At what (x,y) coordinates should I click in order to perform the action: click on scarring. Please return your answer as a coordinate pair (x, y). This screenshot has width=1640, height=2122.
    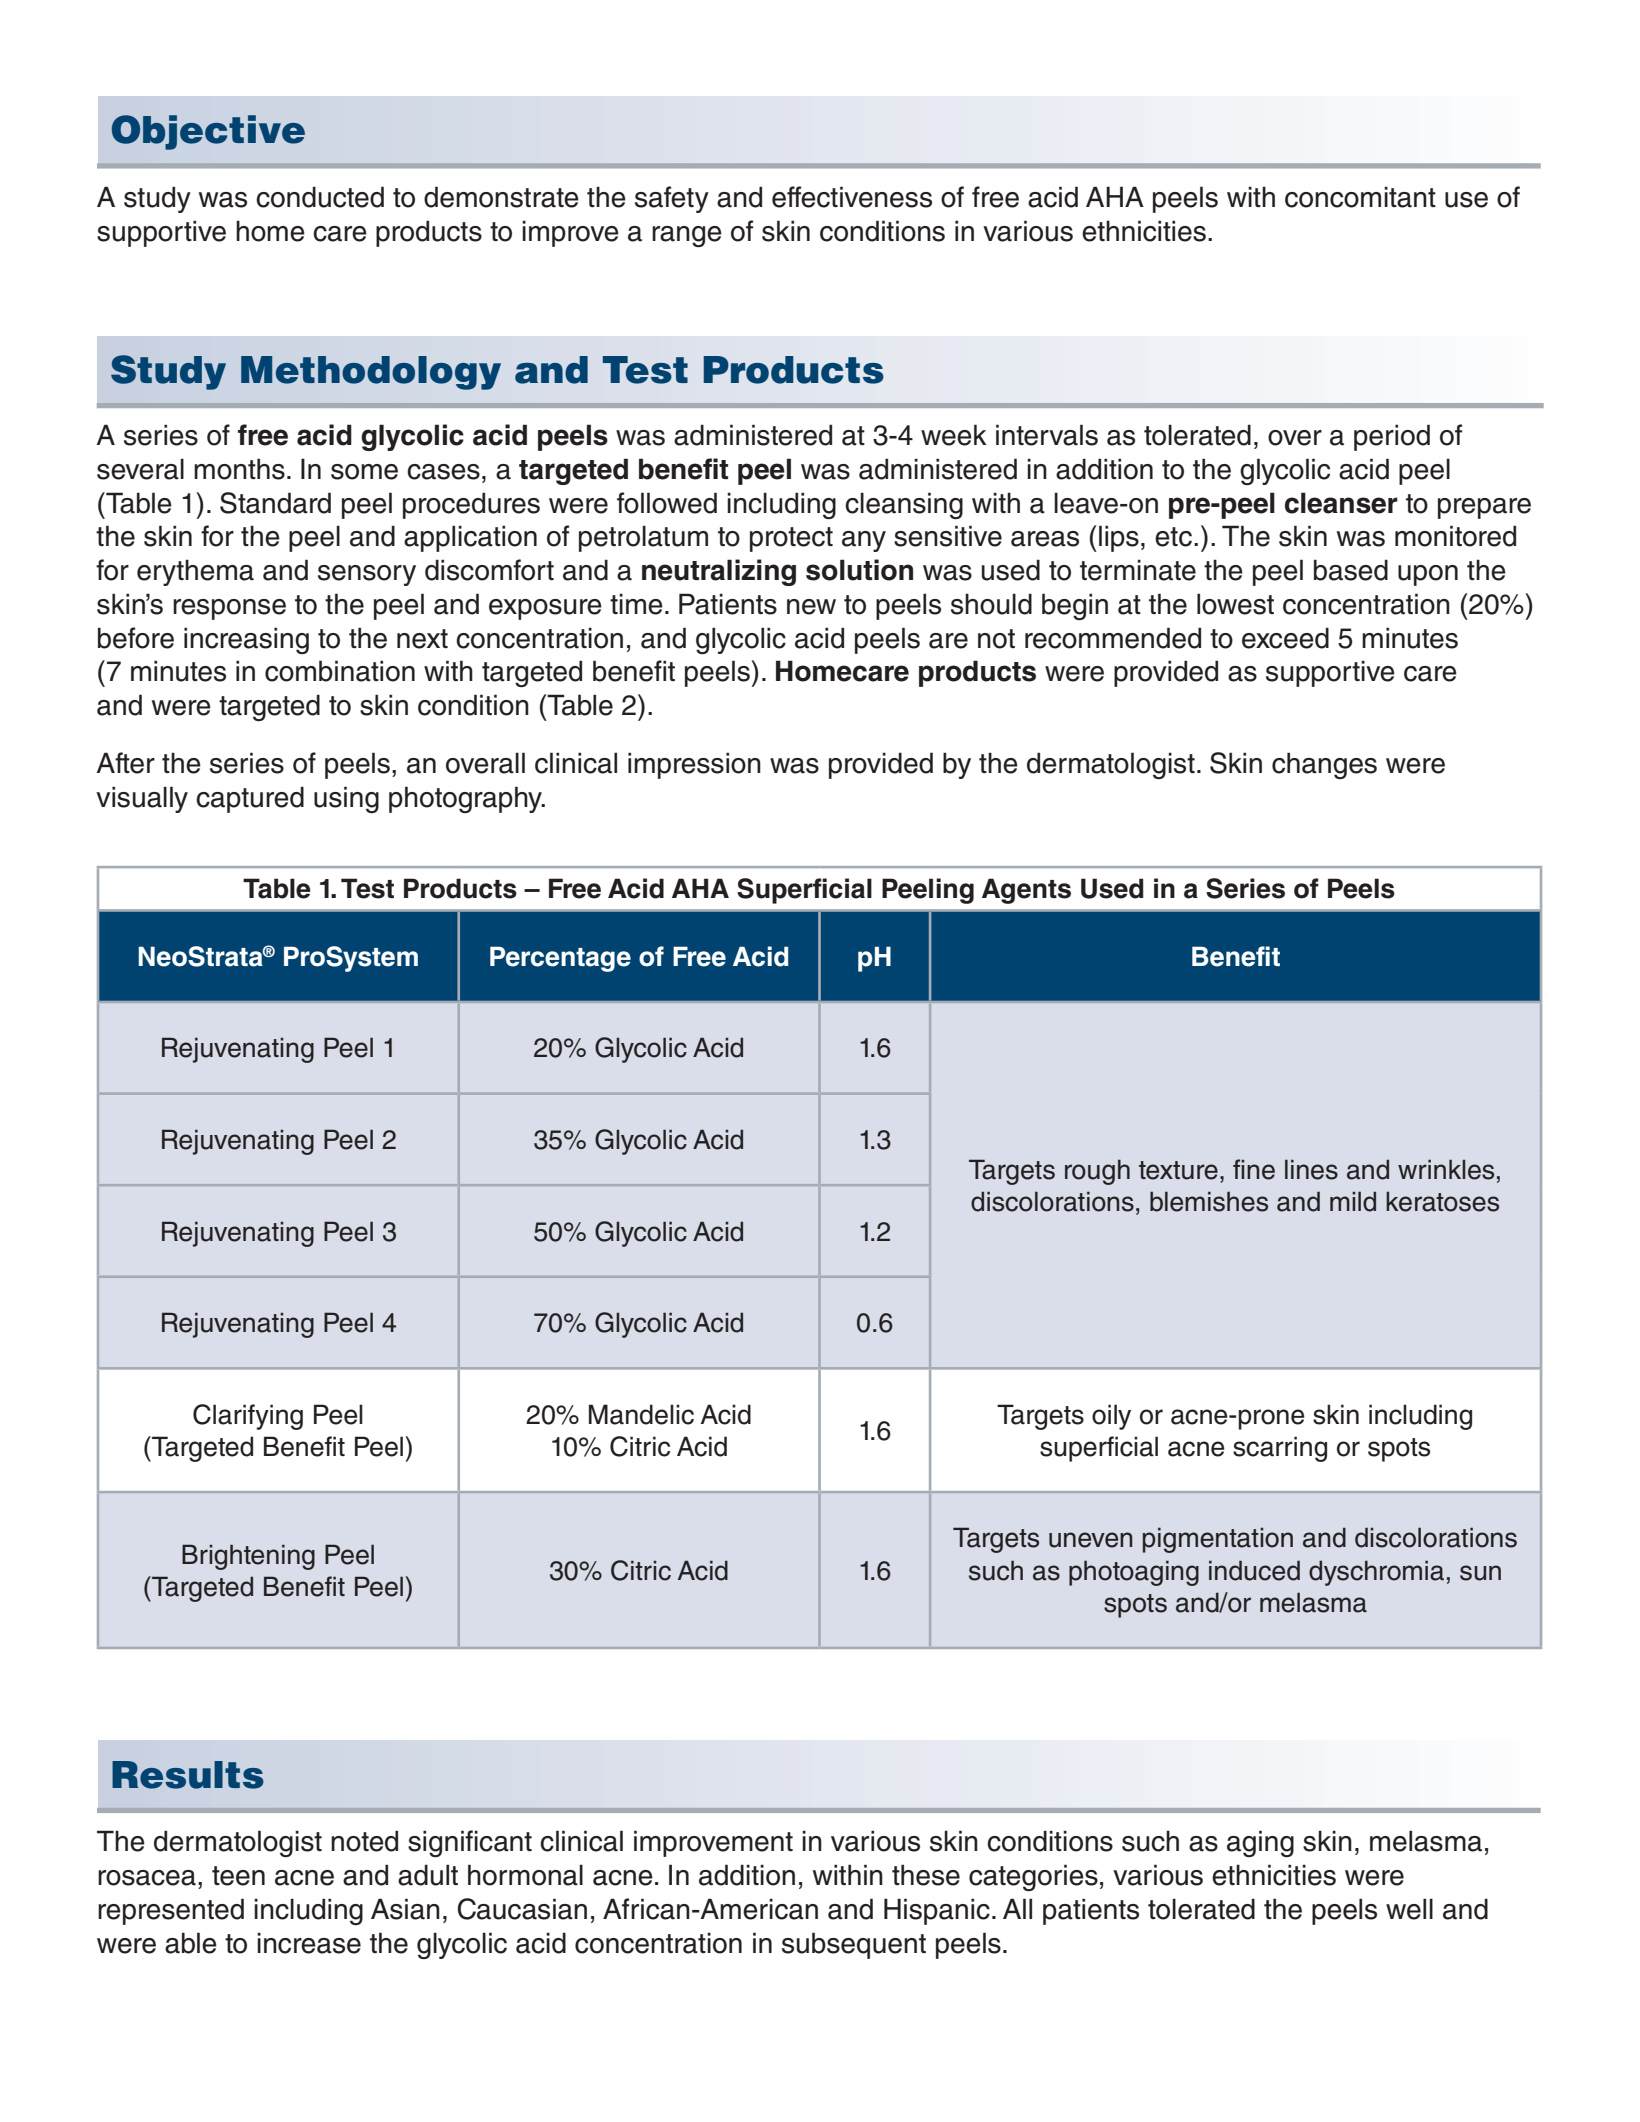
    Looking at the image, I should click on (1280, 1449).
